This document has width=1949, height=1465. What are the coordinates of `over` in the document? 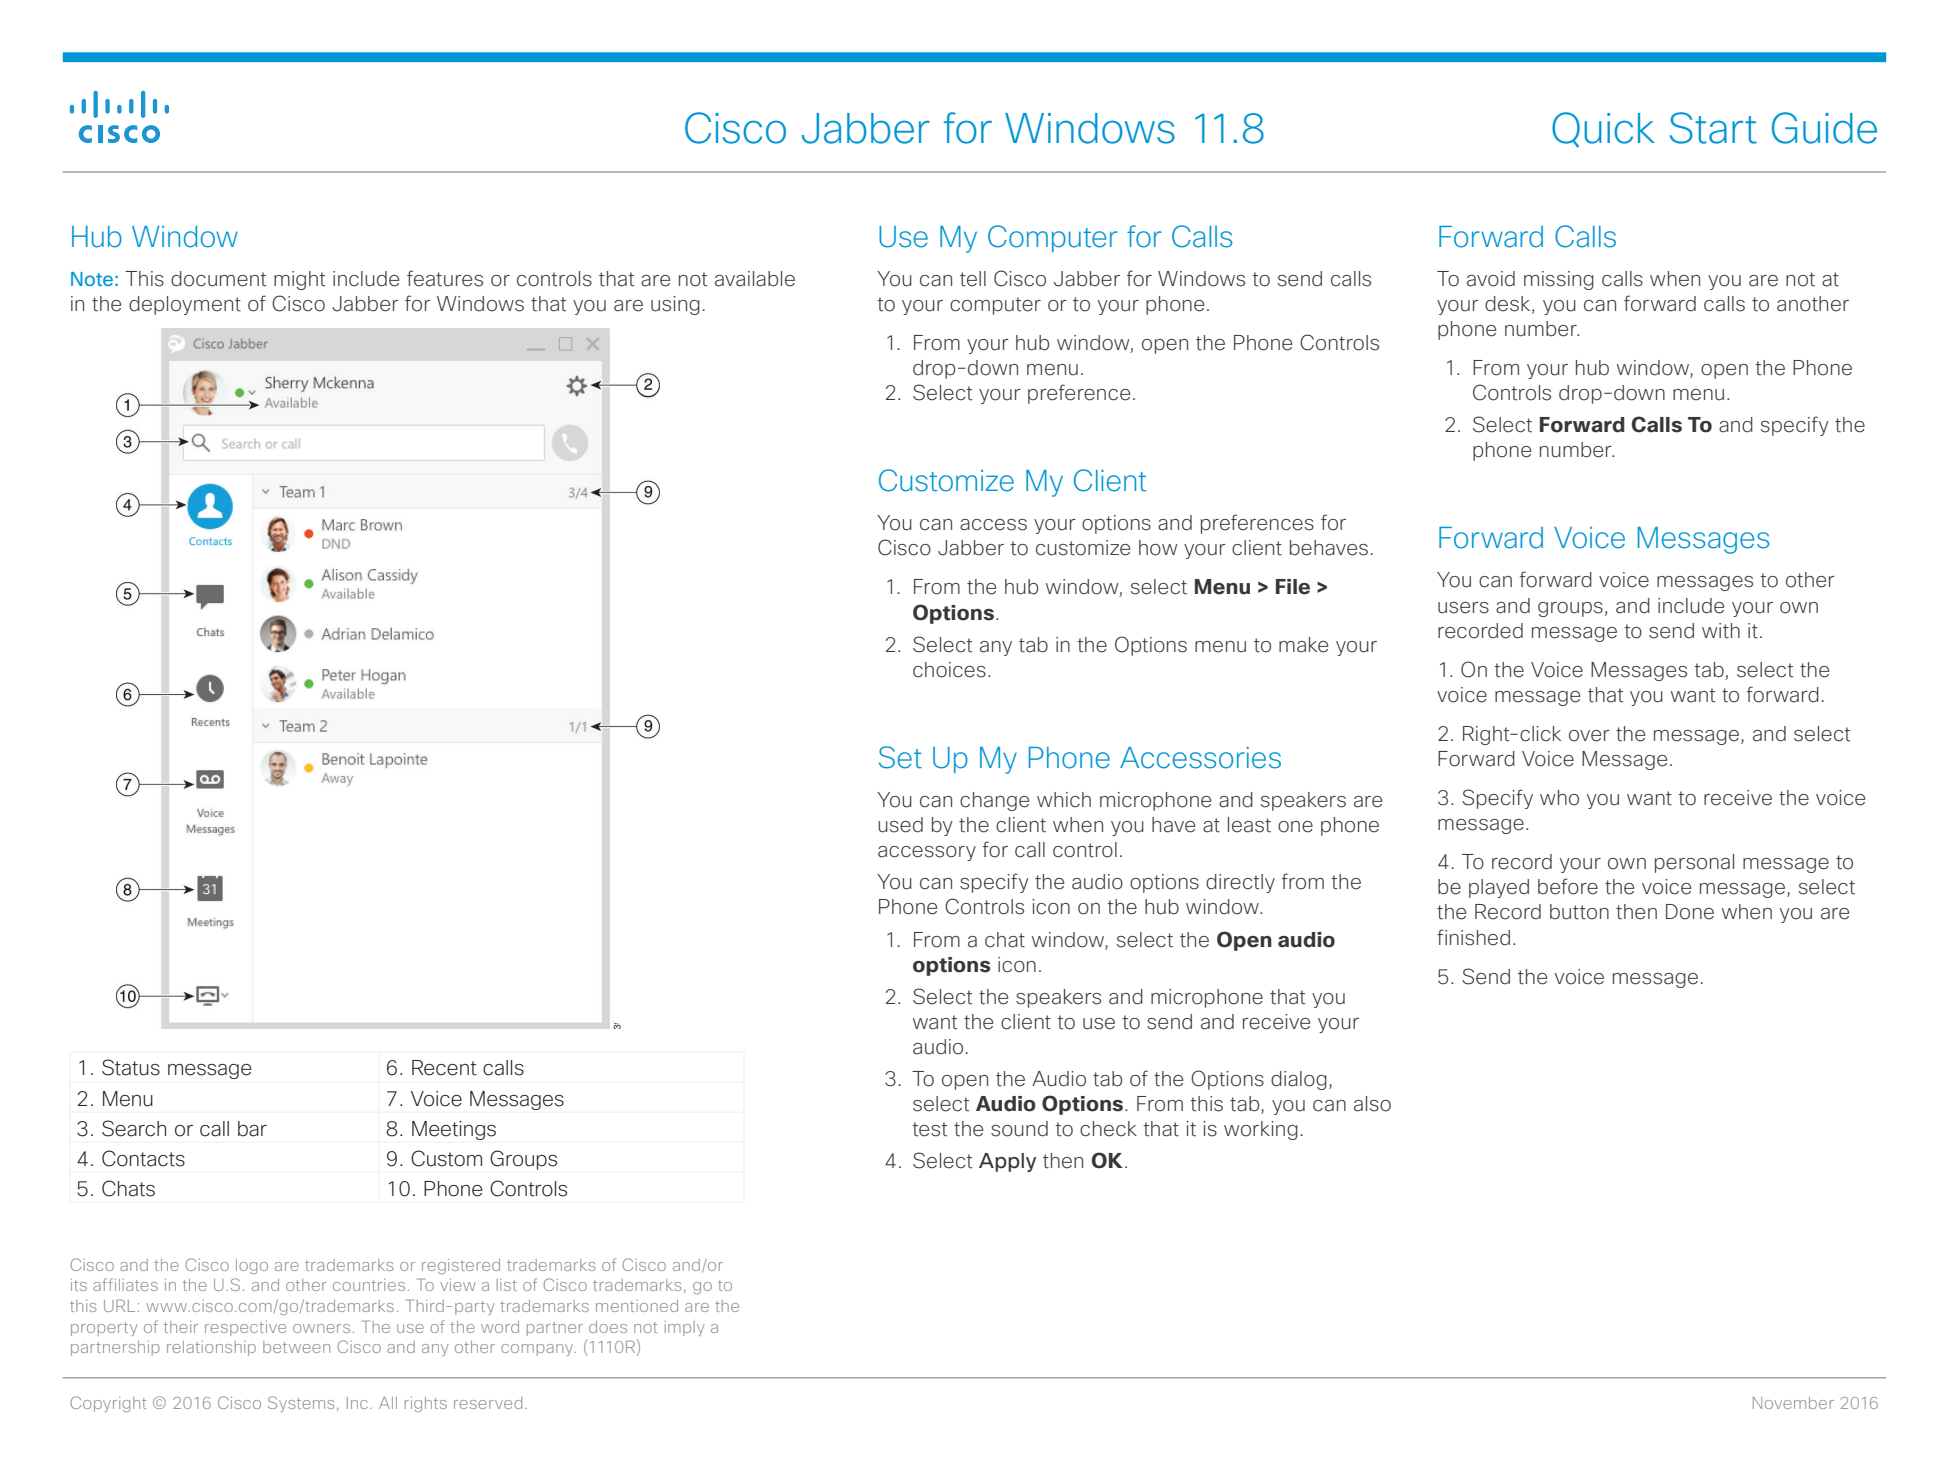 It's located at (1589, 736).
